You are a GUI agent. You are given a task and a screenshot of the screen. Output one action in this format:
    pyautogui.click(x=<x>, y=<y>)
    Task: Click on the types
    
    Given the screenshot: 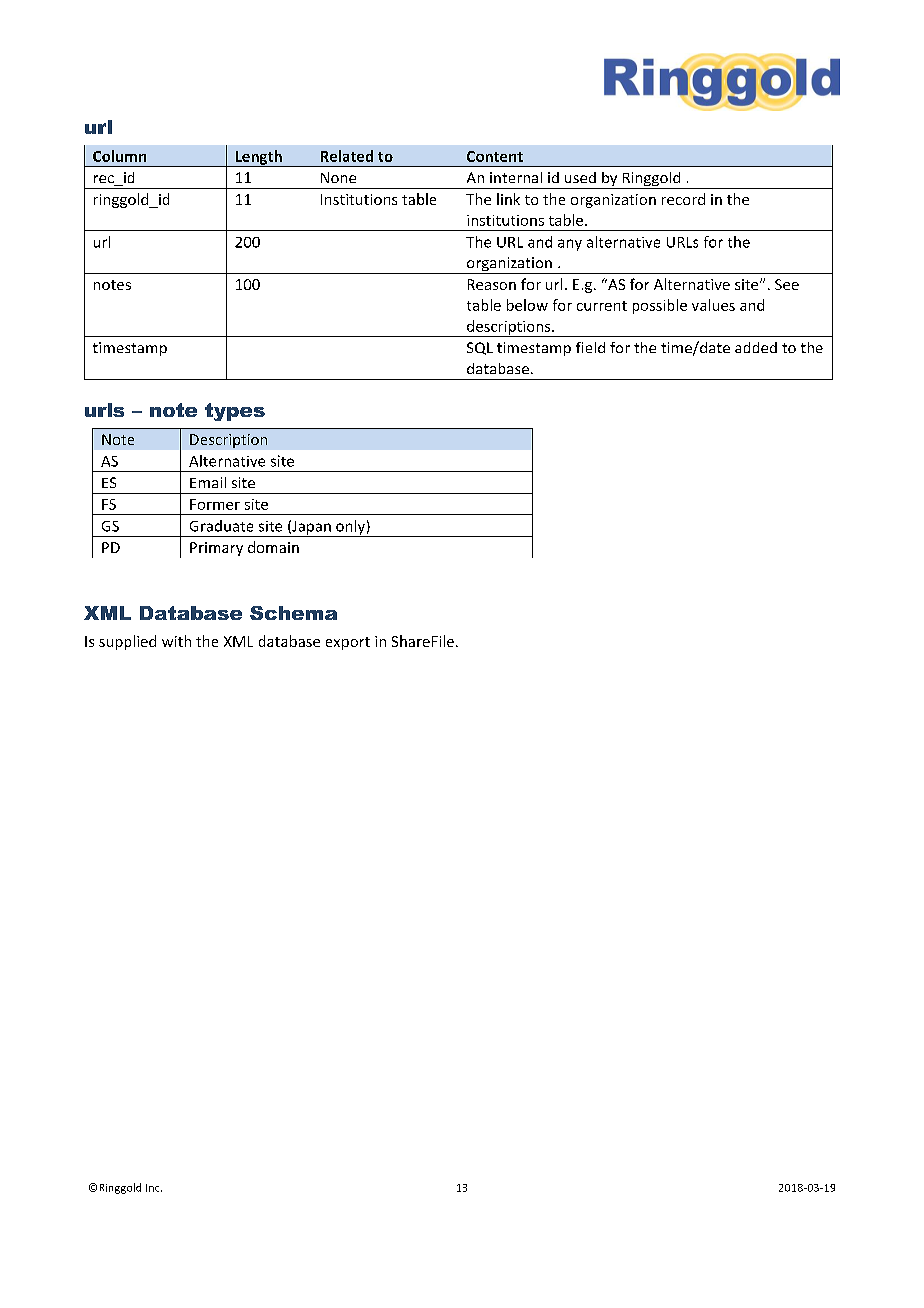 What is the action you would take?
    pyautogui.click(x=235, y=412)
